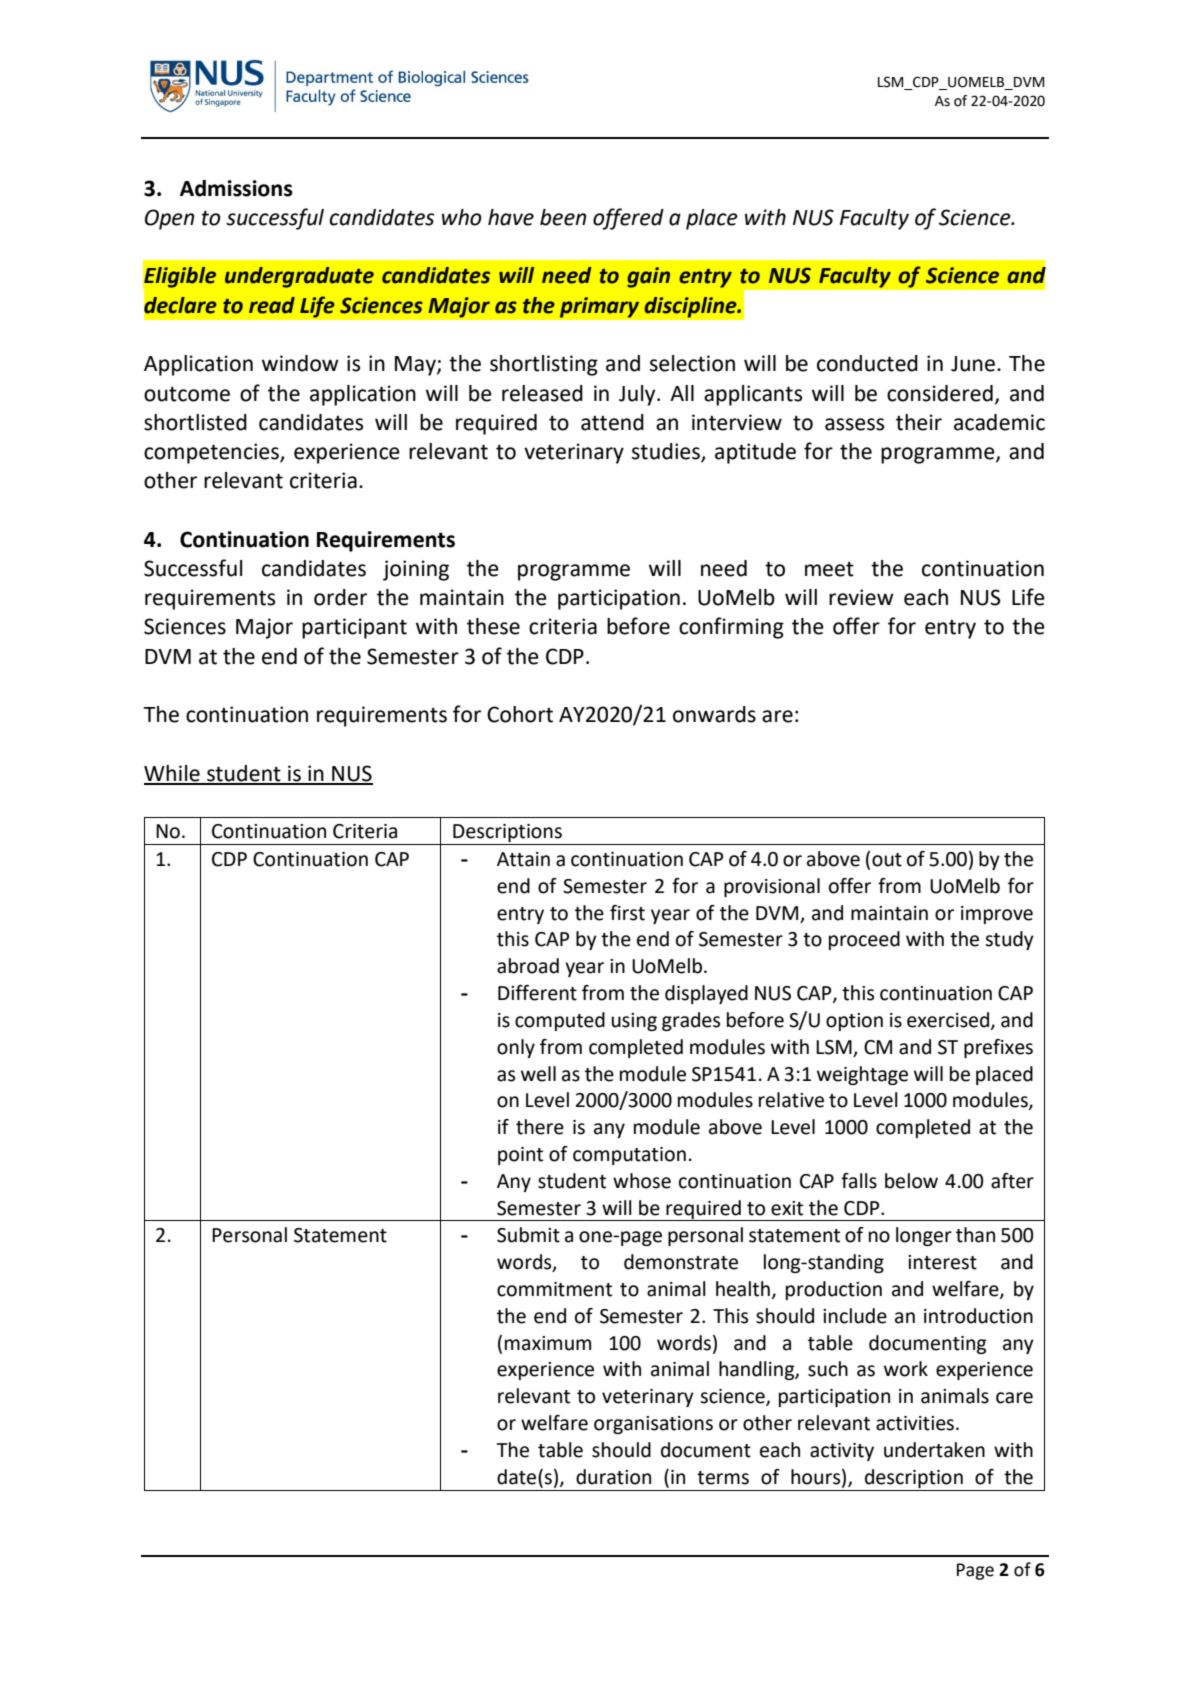 The height and width of the image is (1681, 1189). What do you see at coordinates (867, 363) in the image?
I see `conducted` at bounding box center [867, 363].
